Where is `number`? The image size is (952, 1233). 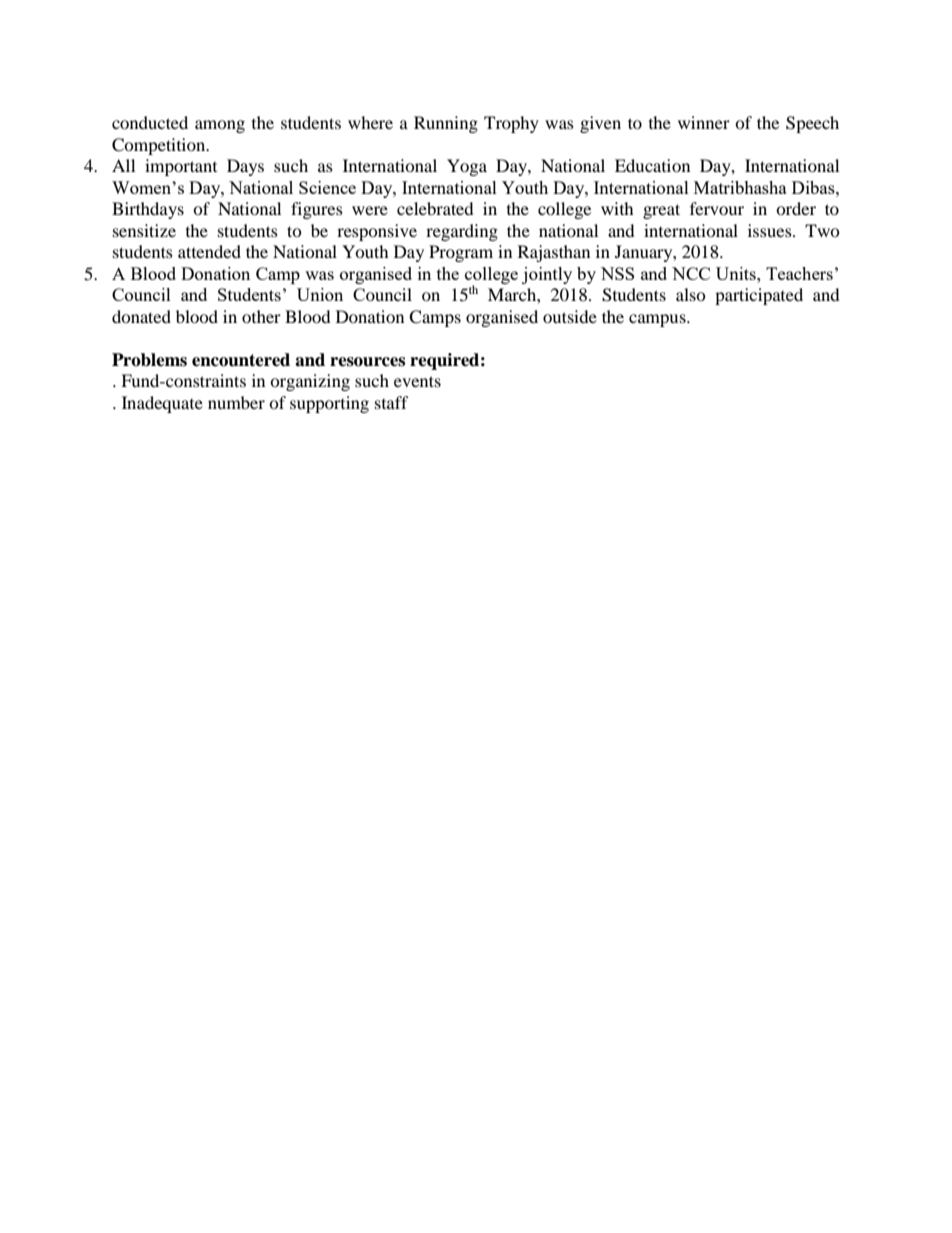 number is located at coordinates (236, 402).
